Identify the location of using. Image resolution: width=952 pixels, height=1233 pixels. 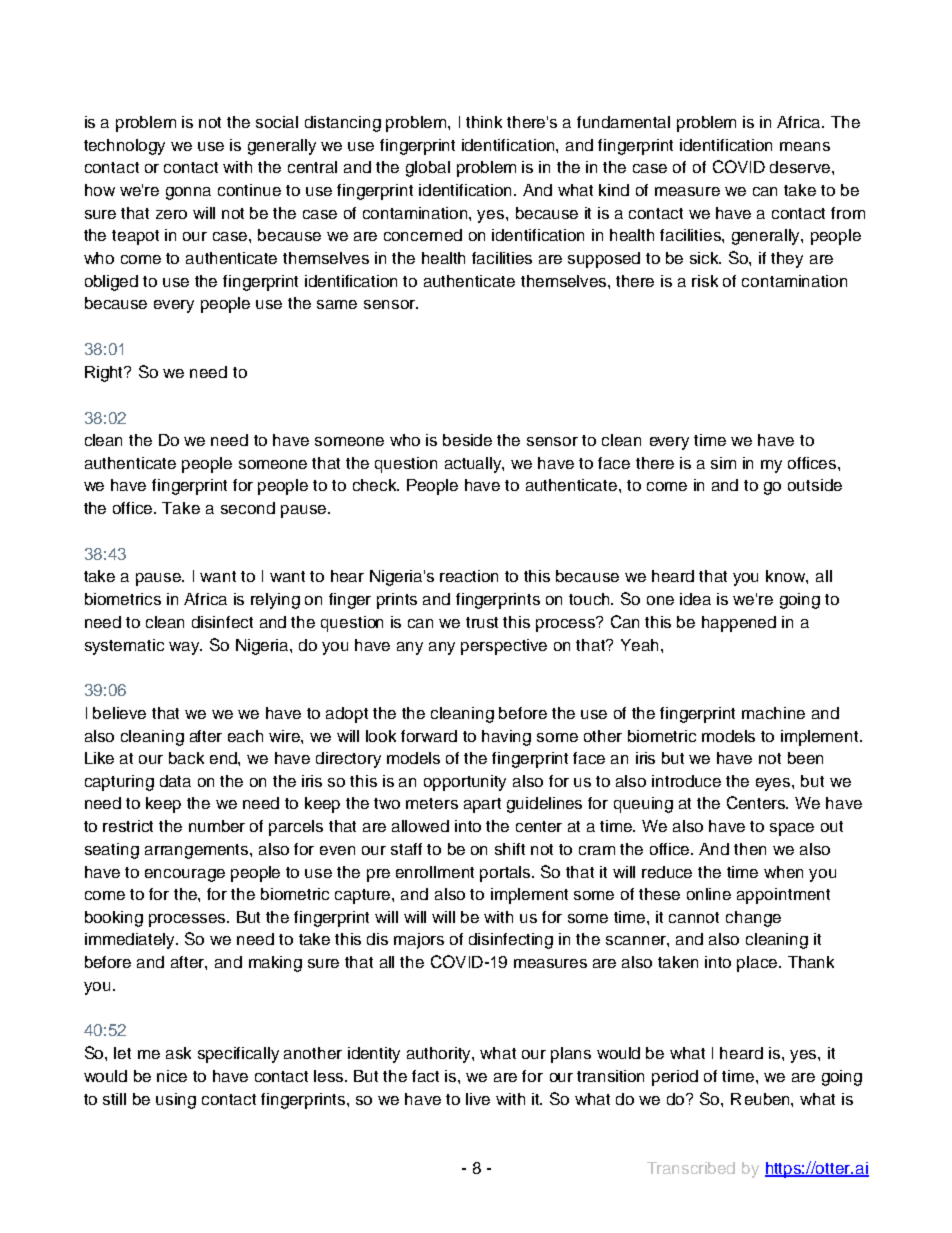
(176, 1101).
